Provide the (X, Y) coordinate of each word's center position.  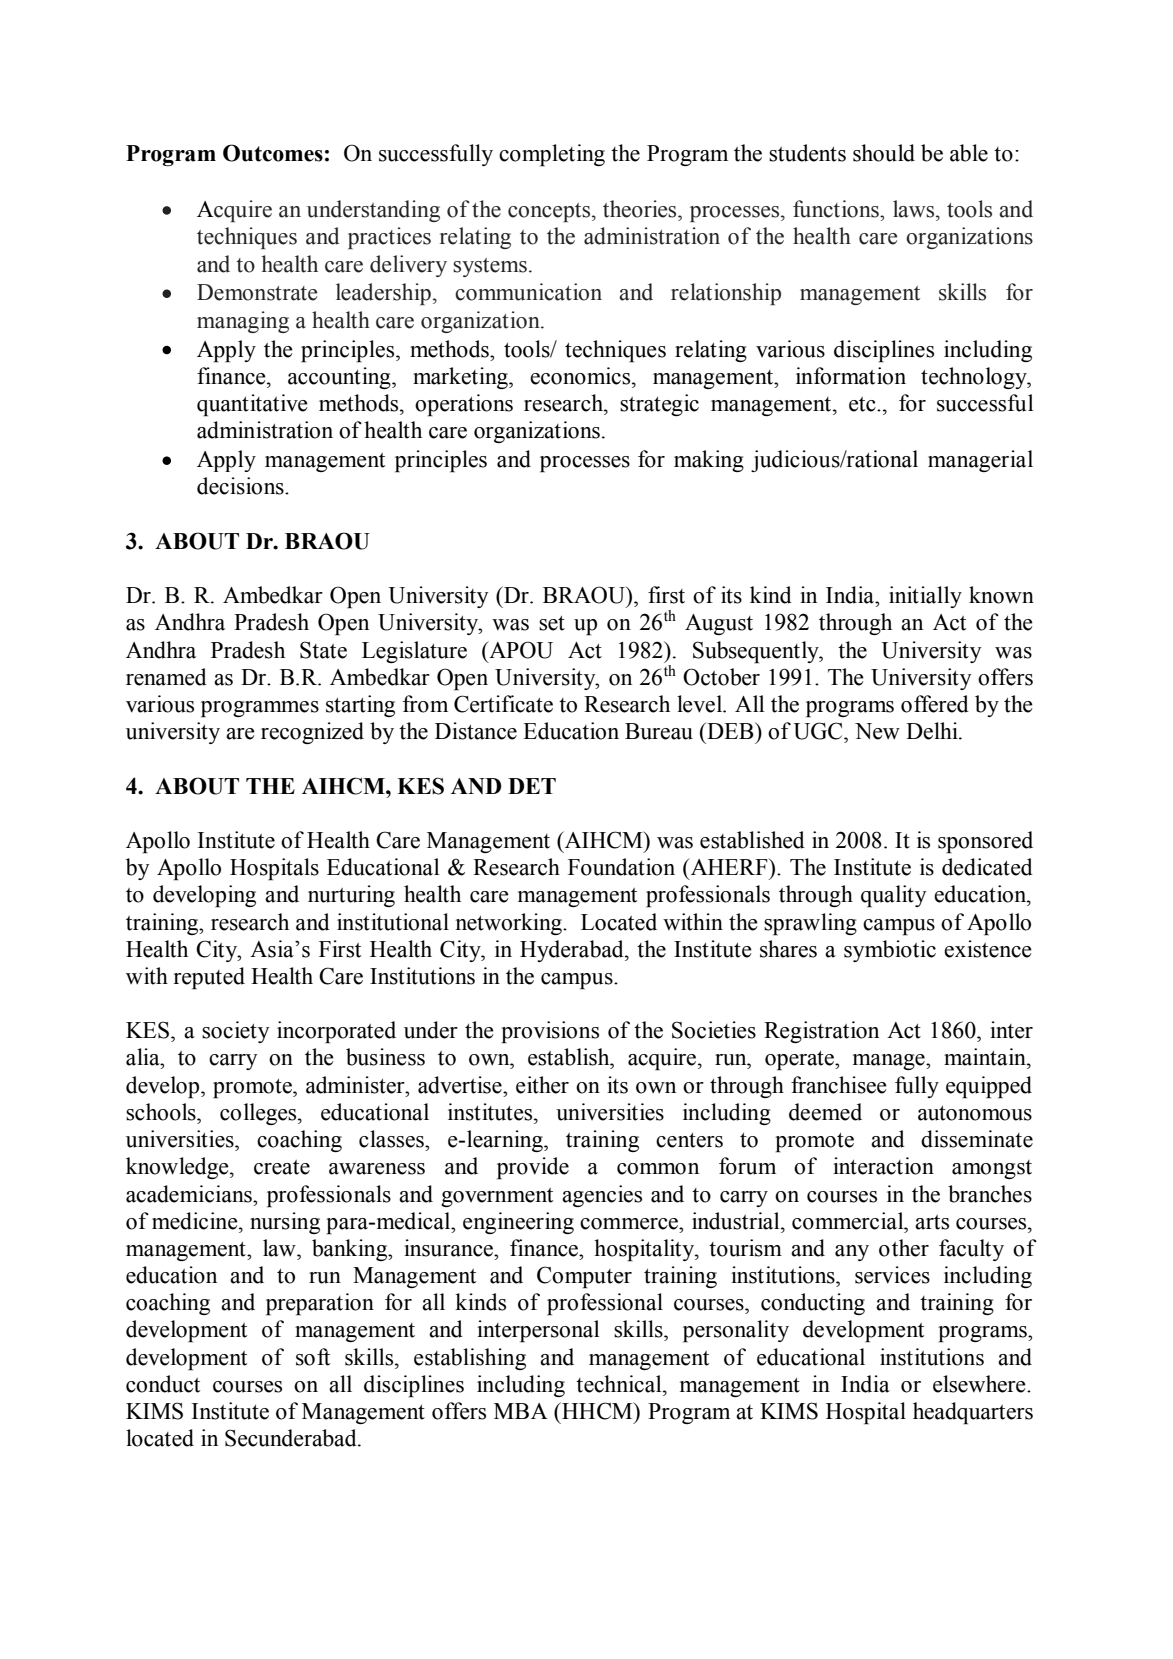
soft (313, 1357)
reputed (209, 978)
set (552, 623)
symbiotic (890, 951)
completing (552, 155)
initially (925, 597)
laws (915, 209)
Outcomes (273, 153)
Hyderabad (573, 951)
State (323, 650)
